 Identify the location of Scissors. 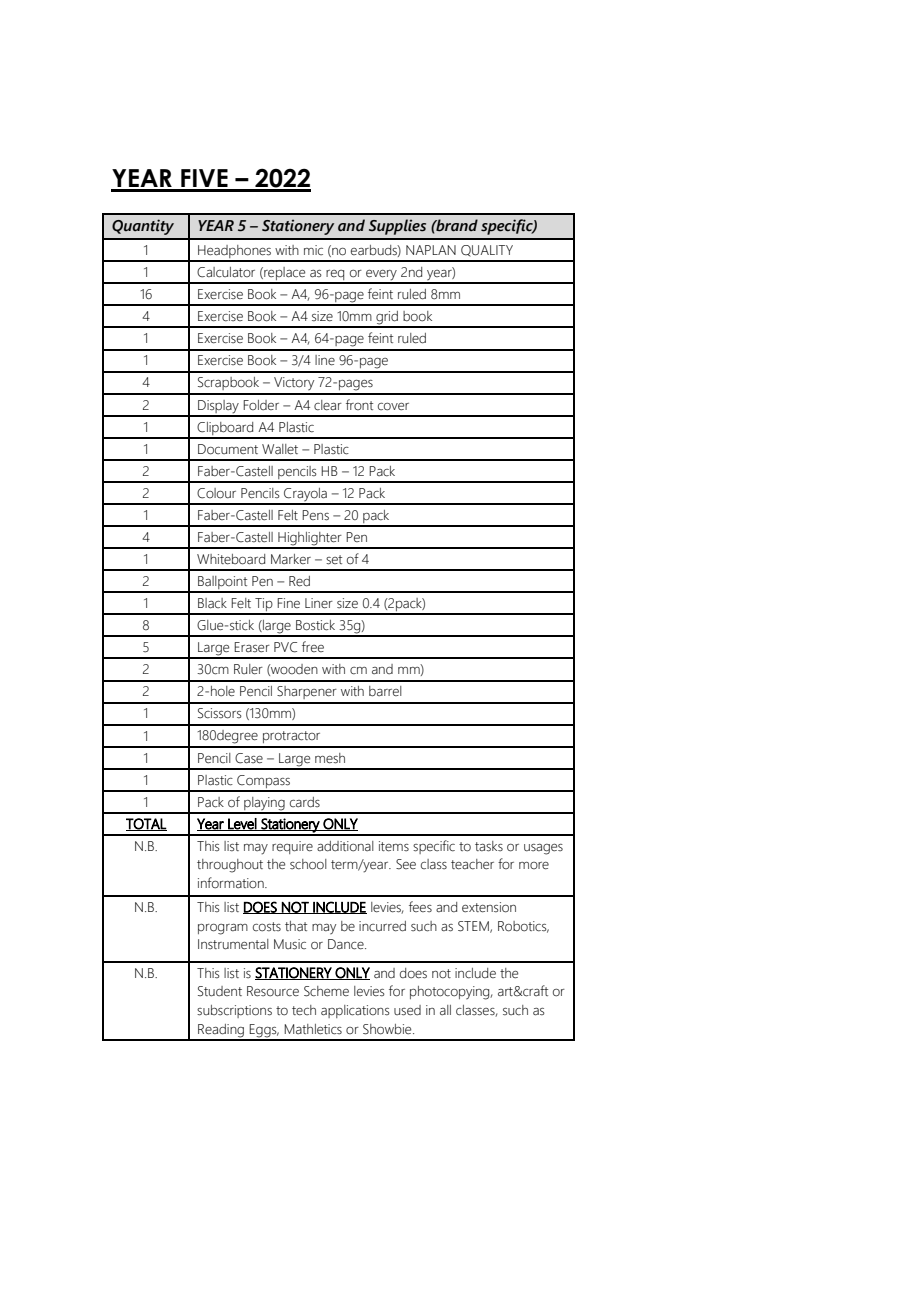
(220, 713).
